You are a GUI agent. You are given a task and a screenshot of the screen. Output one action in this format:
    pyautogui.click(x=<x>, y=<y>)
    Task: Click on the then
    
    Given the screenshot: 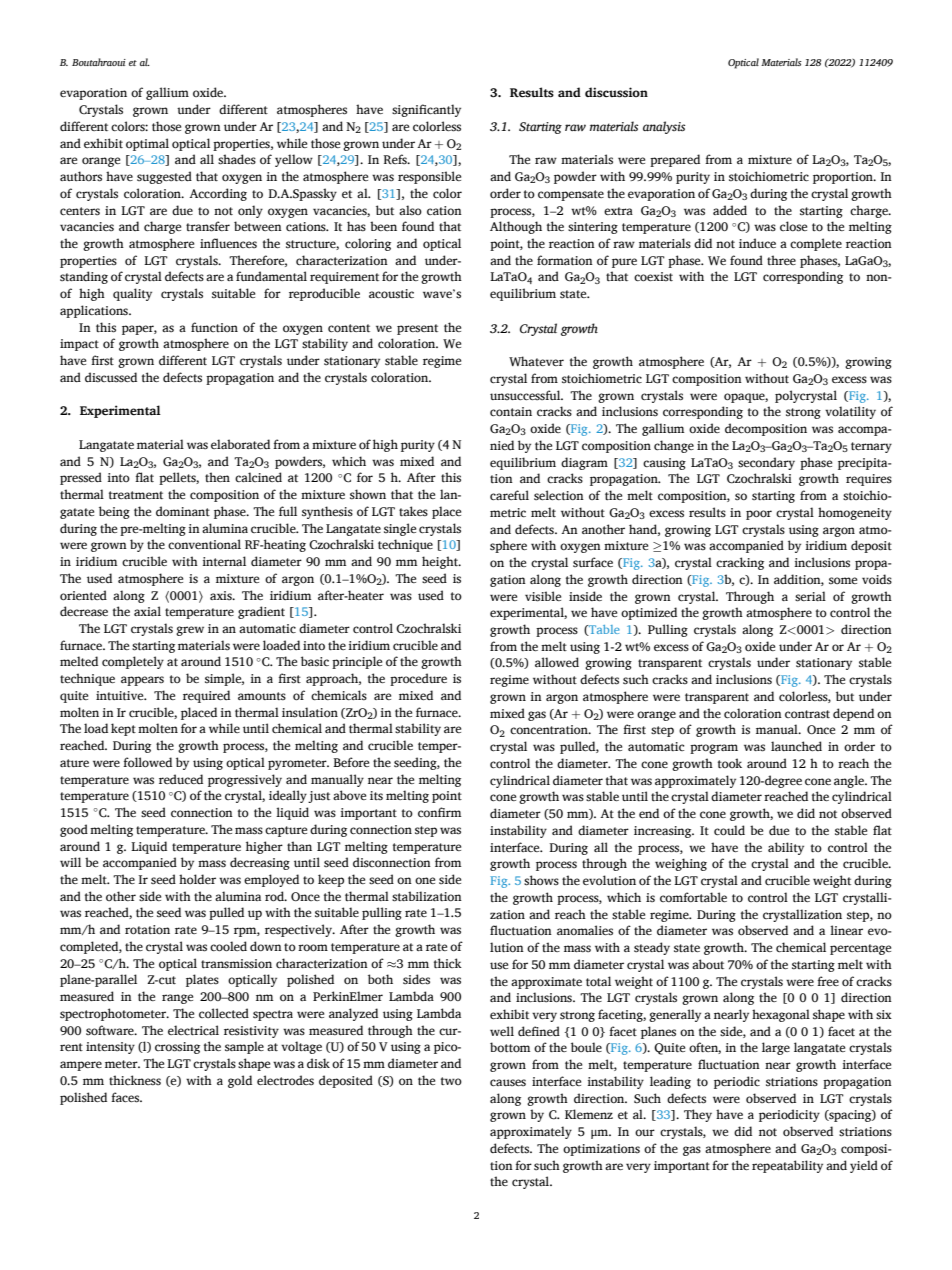 What is the action you would take?
    pyautogui.click(x=217, y=477)
